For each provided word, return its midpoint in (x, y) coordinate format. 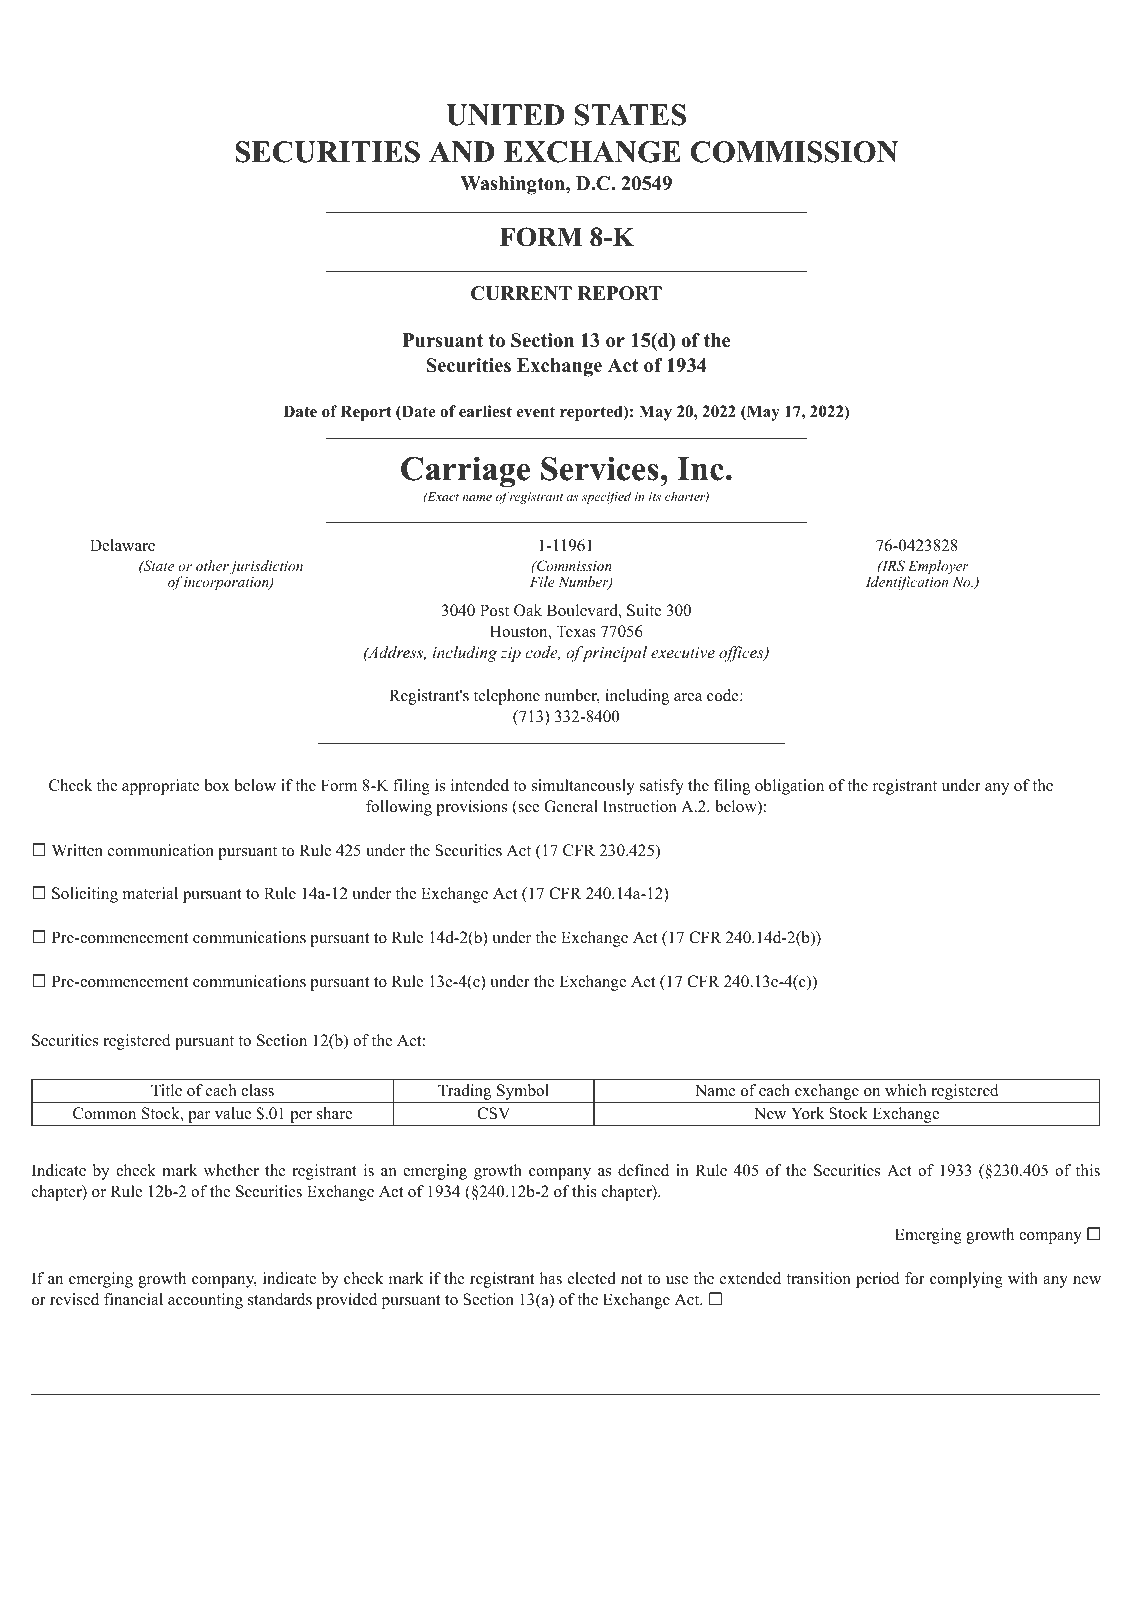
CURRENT (521, 293)
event (536, 412)
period (878, 1280)
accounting (205, 1301)
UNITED (505, 115)
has (551, 1278)
